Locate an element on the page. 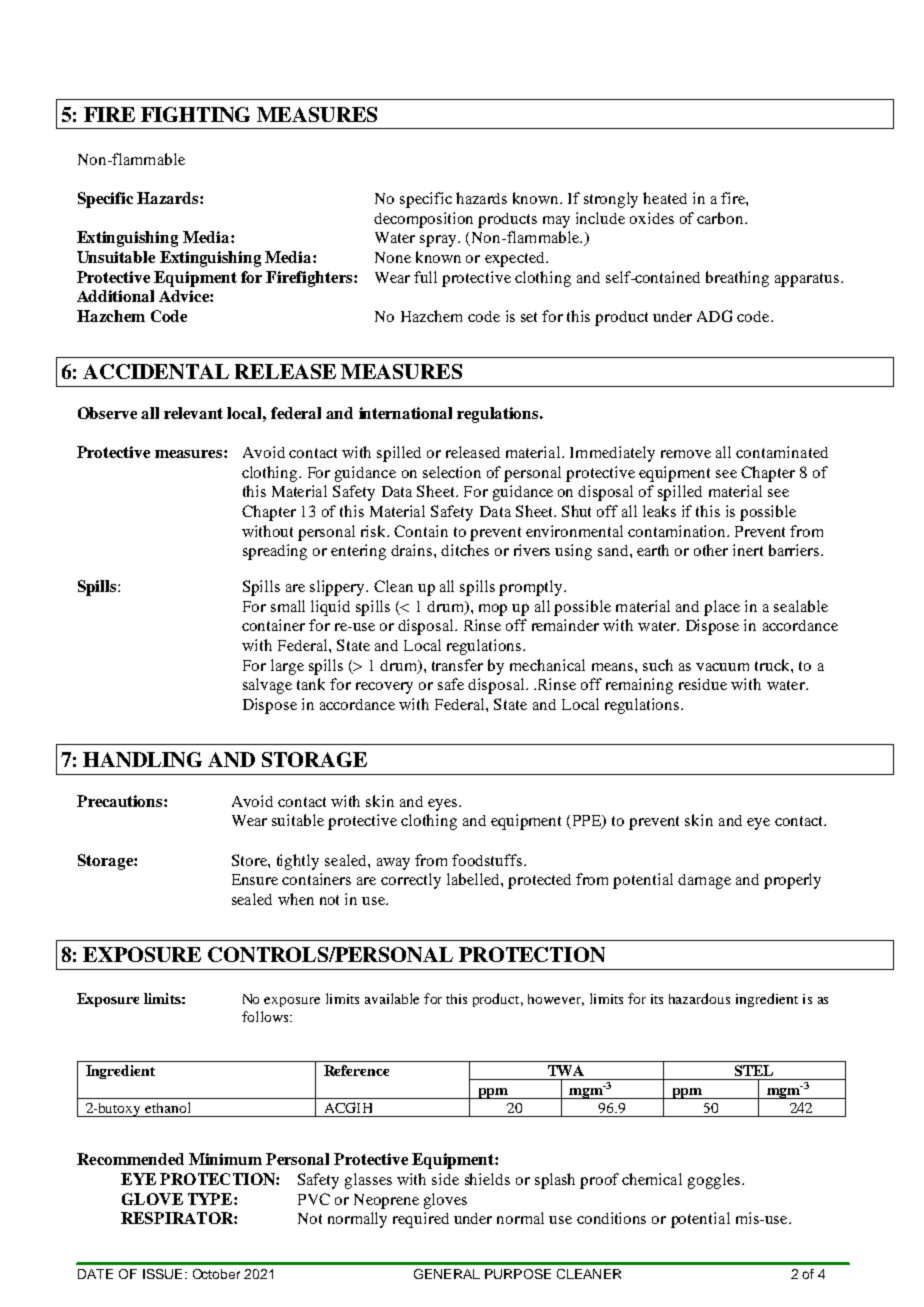 The width and height of the image is (924, 1307). residue is located at coordinates (703, 684).
